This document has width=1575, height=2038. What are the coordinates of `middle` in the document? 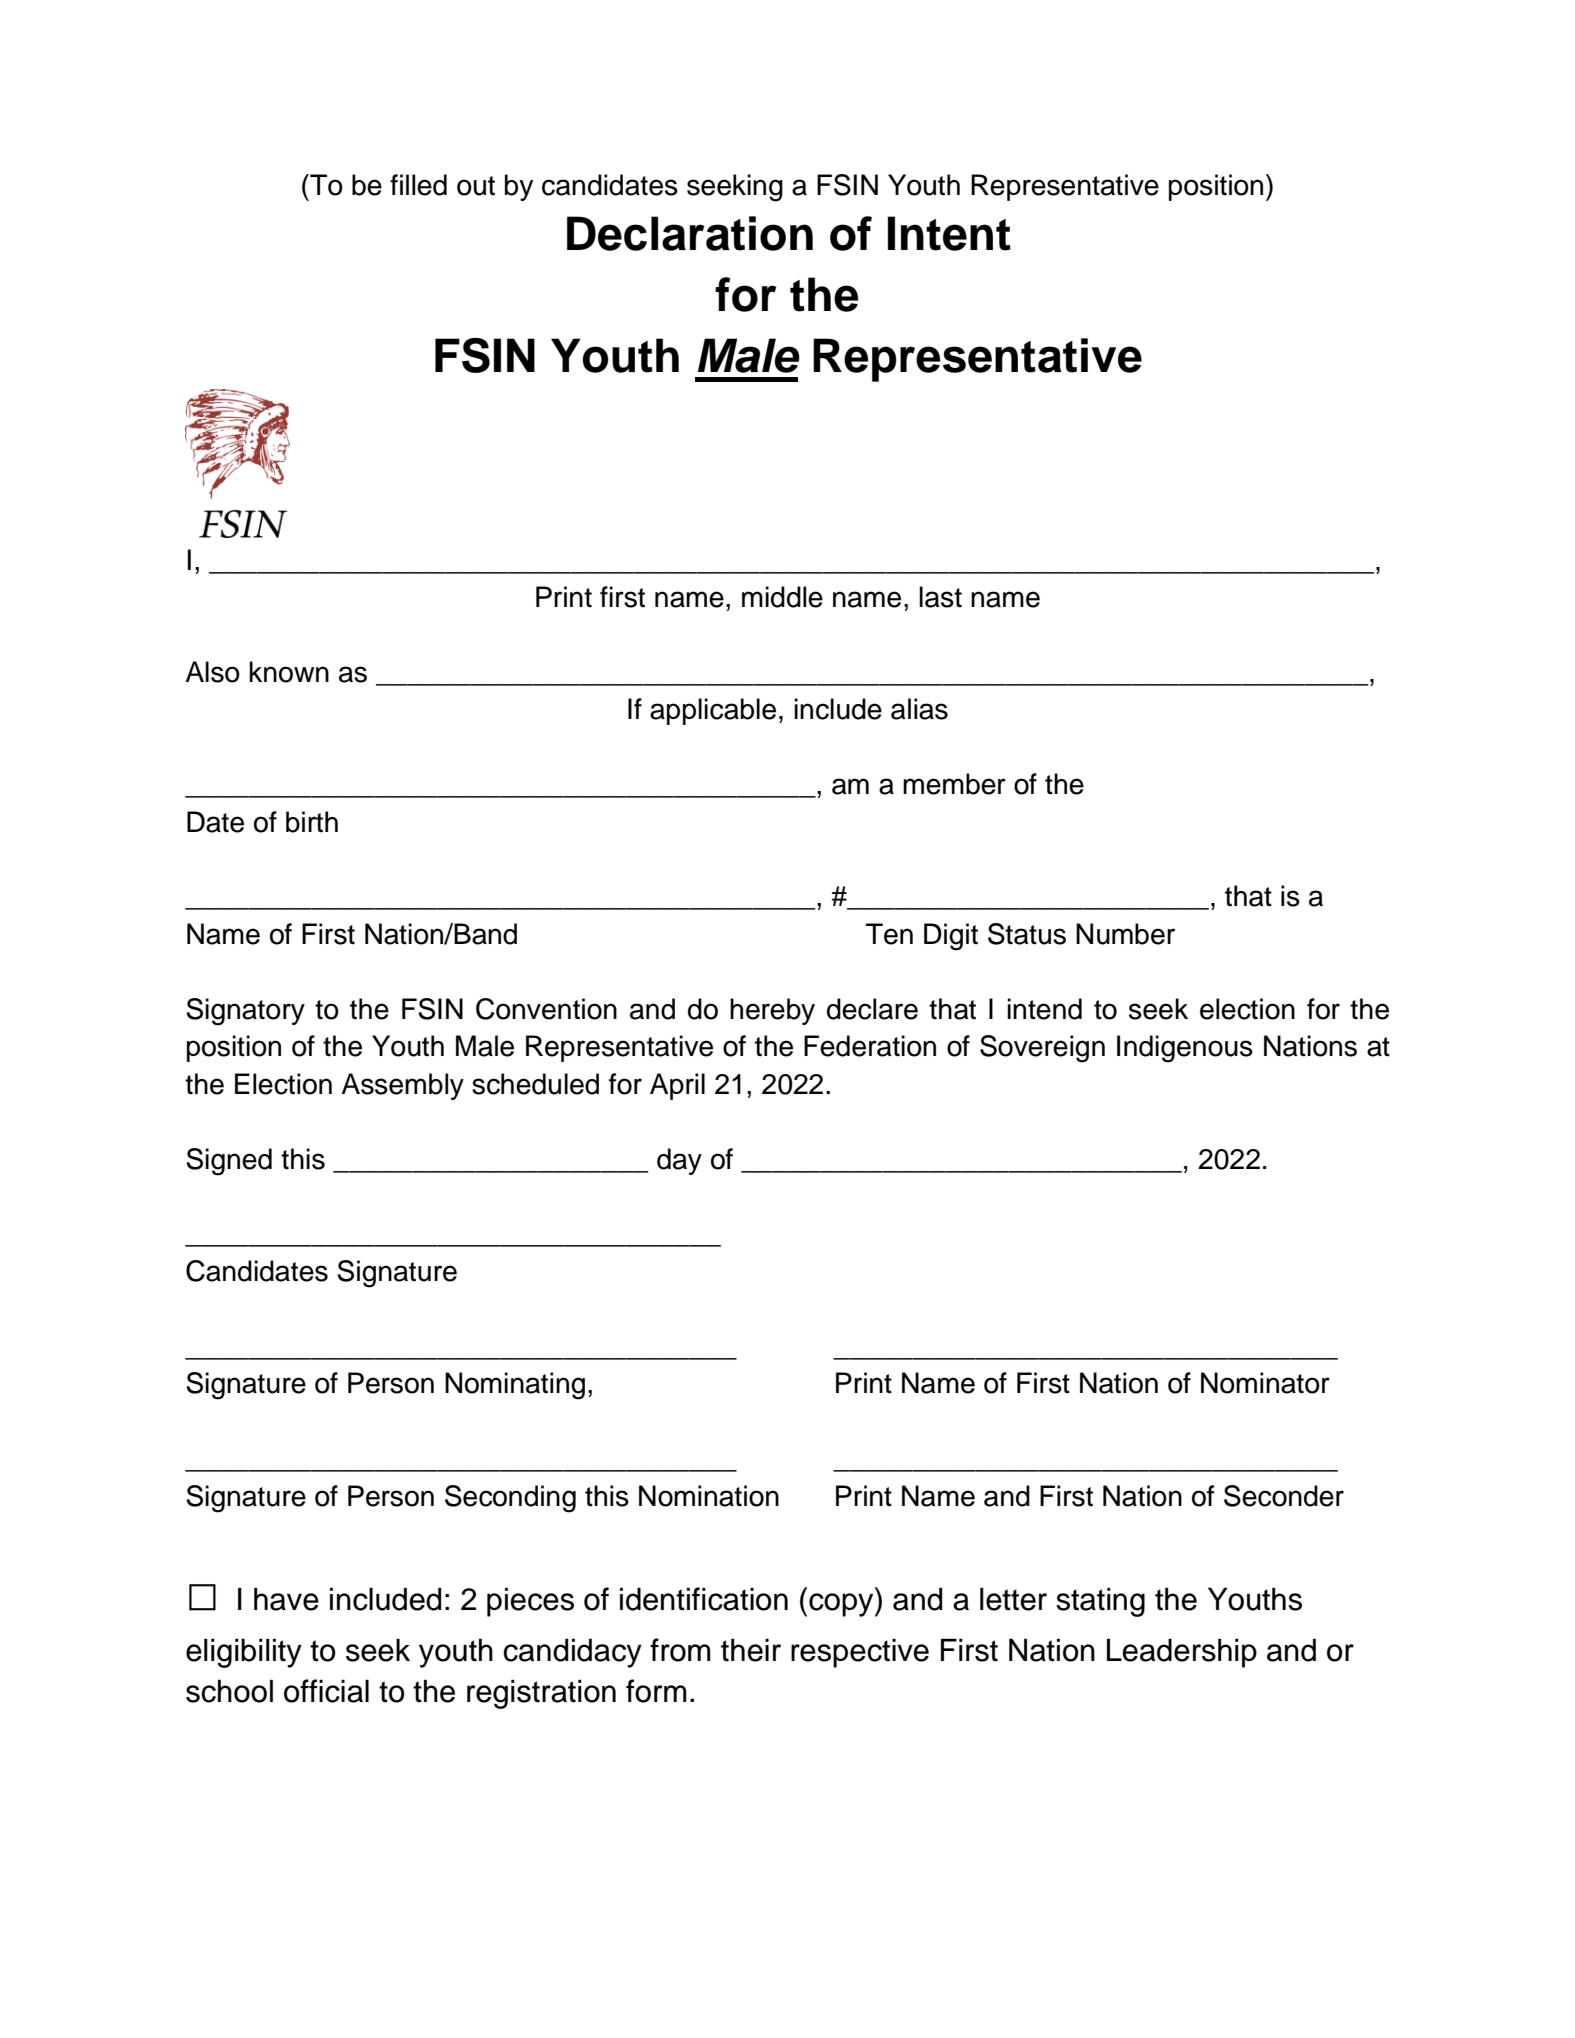 It's located at (782, 597).
